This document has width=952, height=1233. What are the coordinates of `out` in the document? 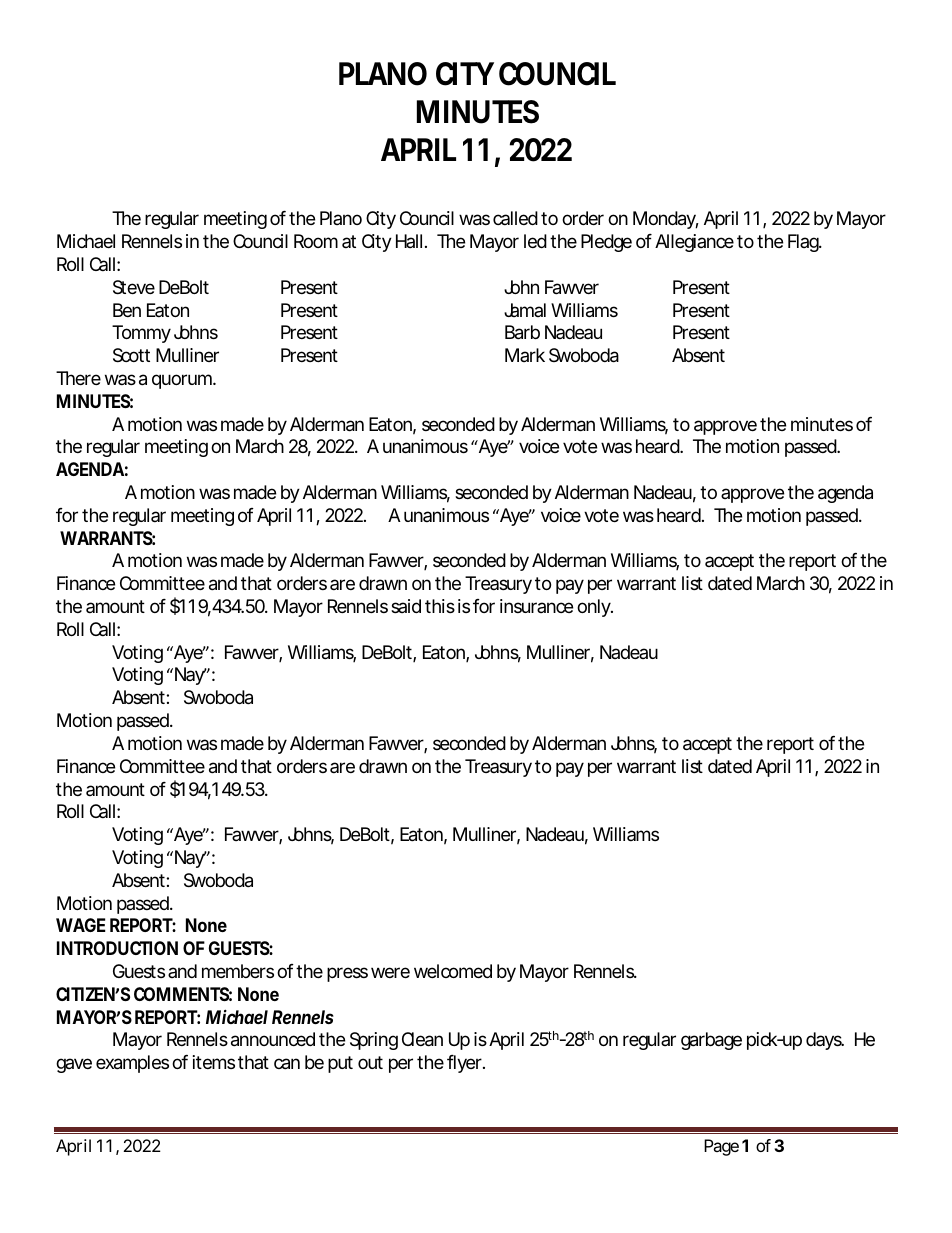 It's located at (370, 1062).
